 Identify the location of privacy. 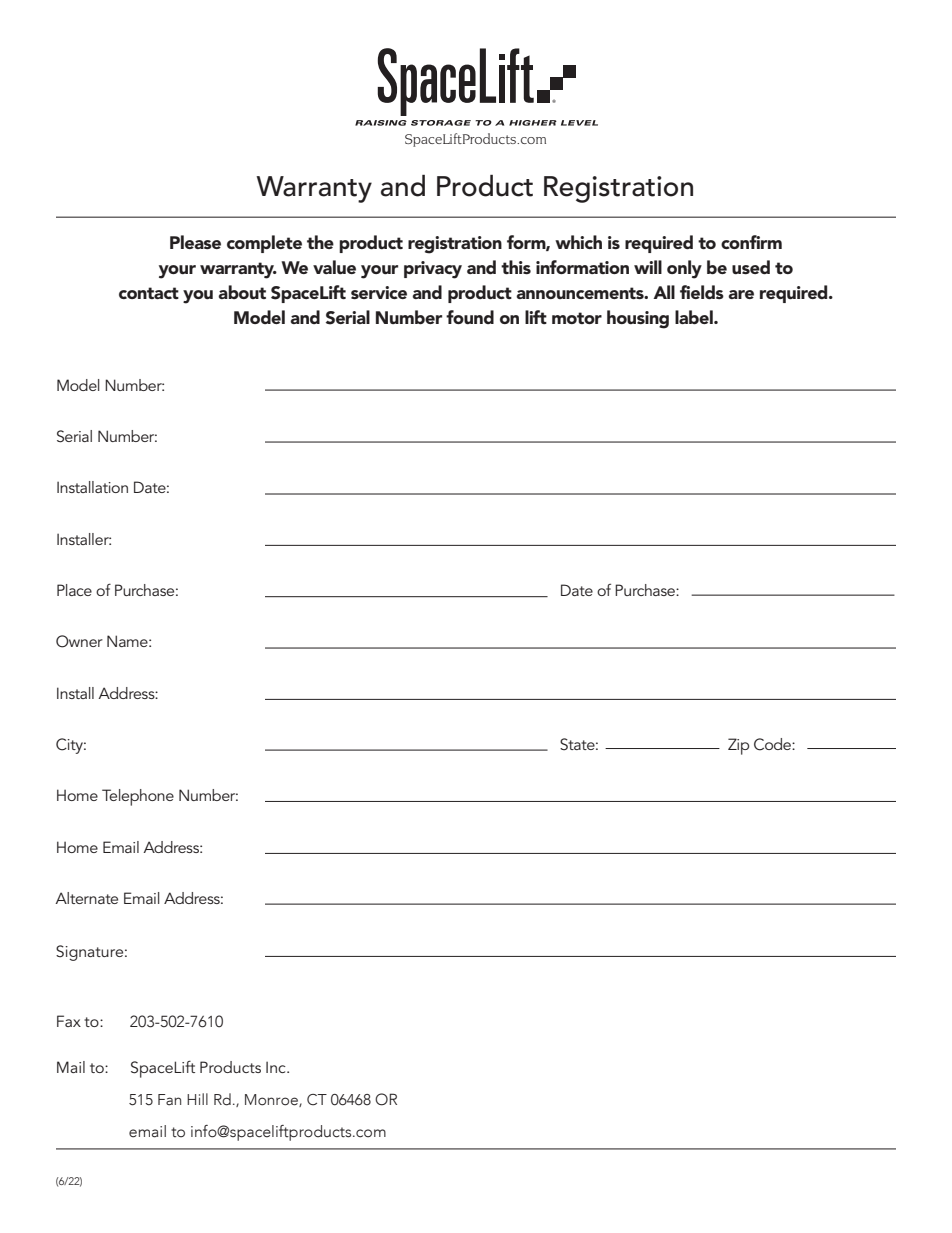
(433, 270).
